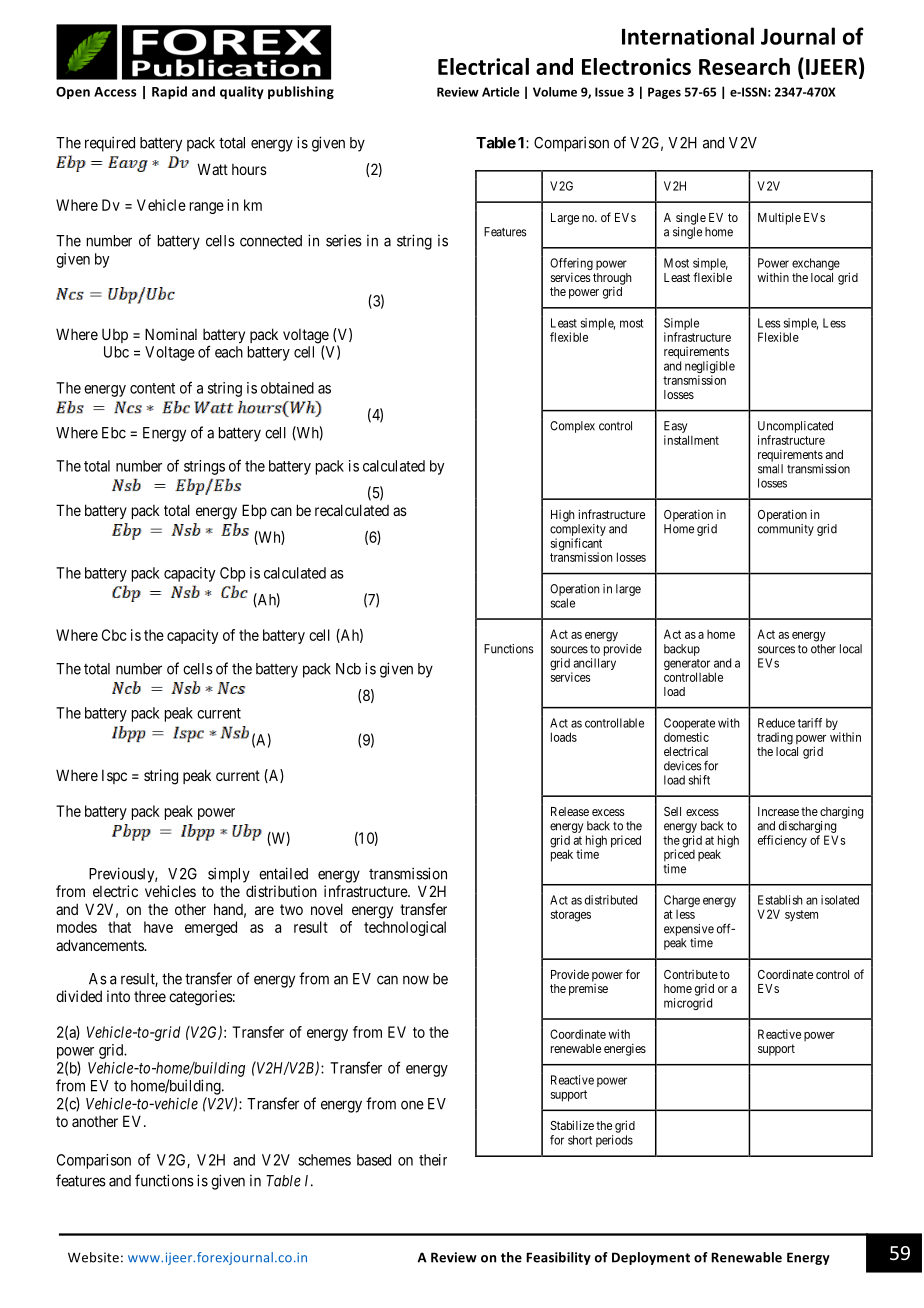 This screenshot has height=1308, width=924. I want to click on Deployment, so click(651, 1258).
